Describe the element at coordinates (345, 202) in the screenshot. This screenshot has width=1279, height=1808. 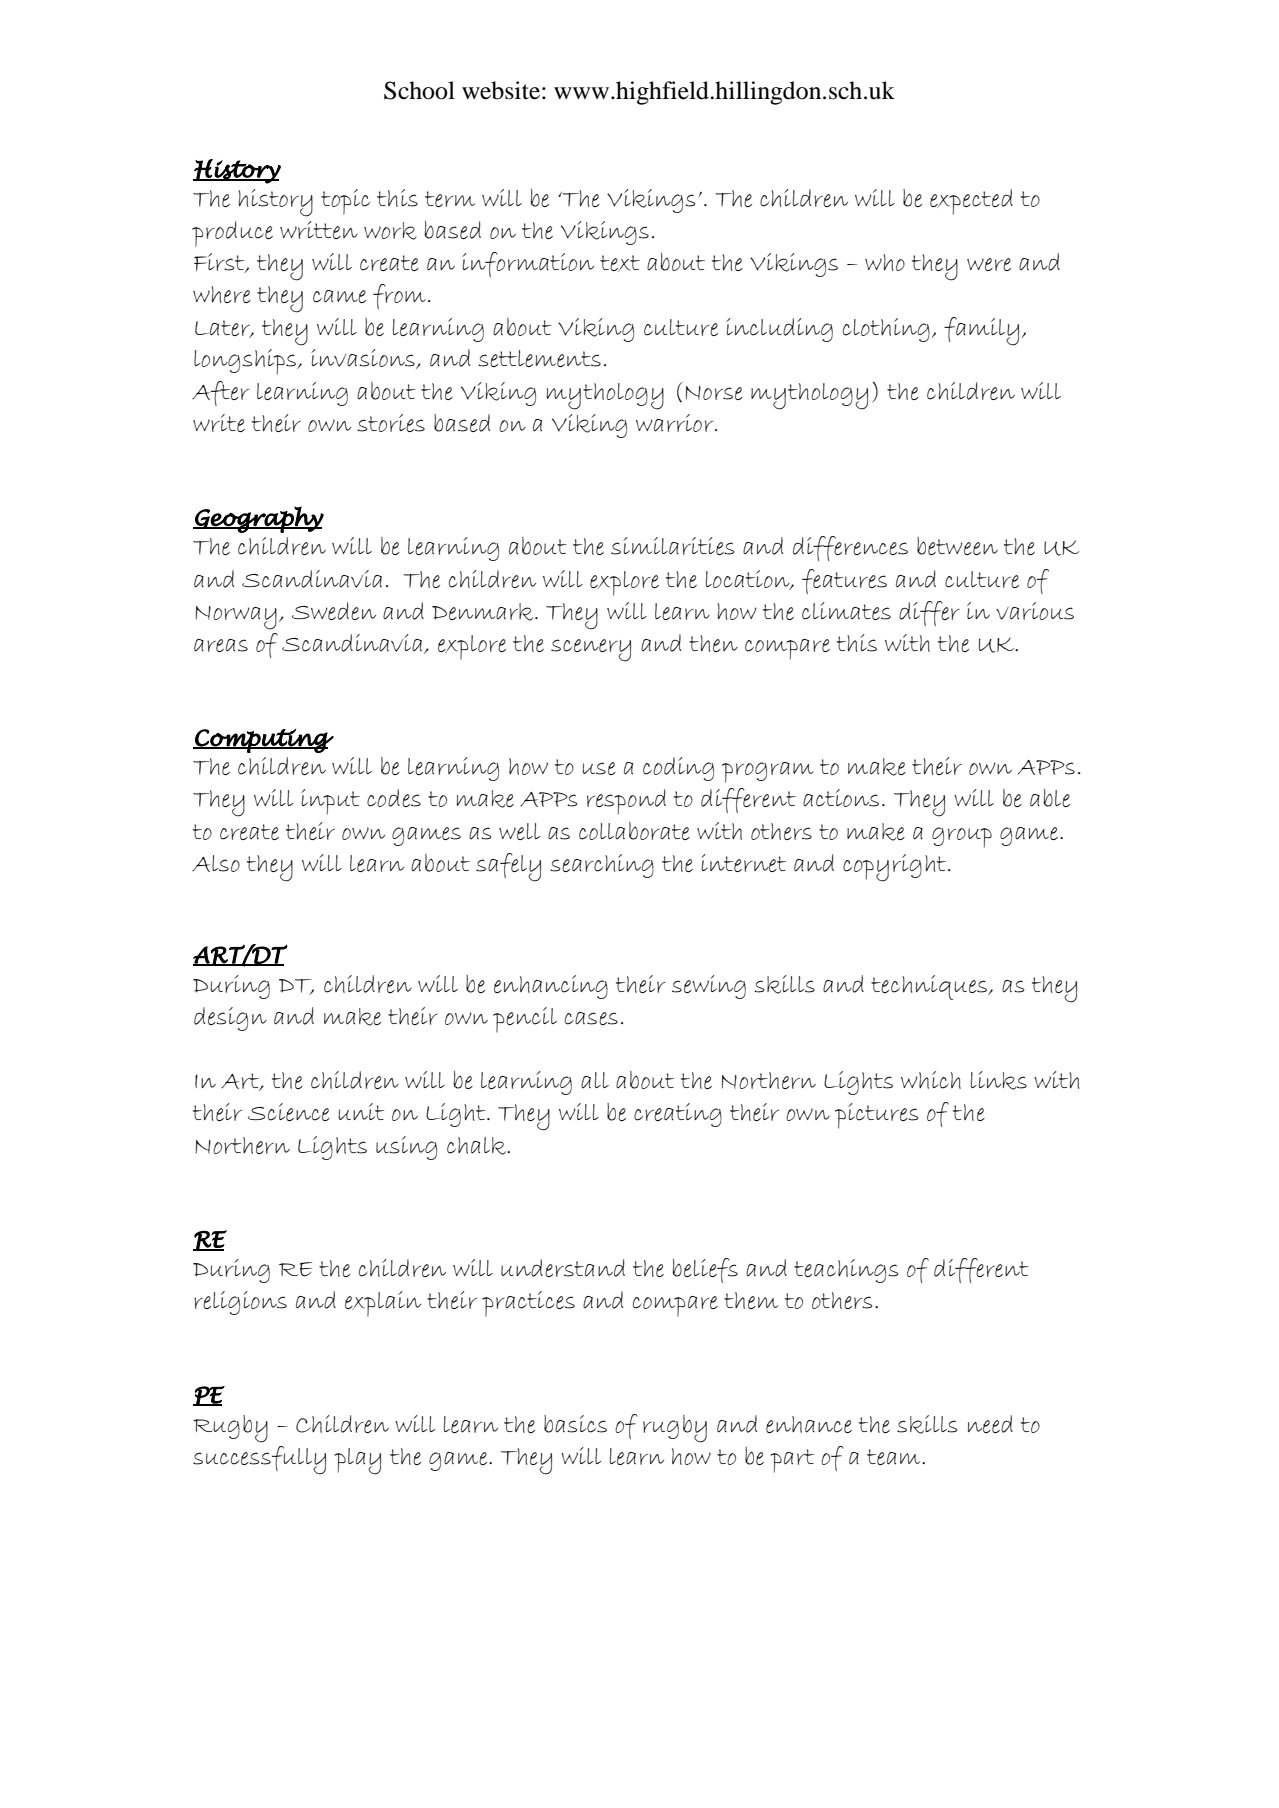
I see `topic` at that location.
